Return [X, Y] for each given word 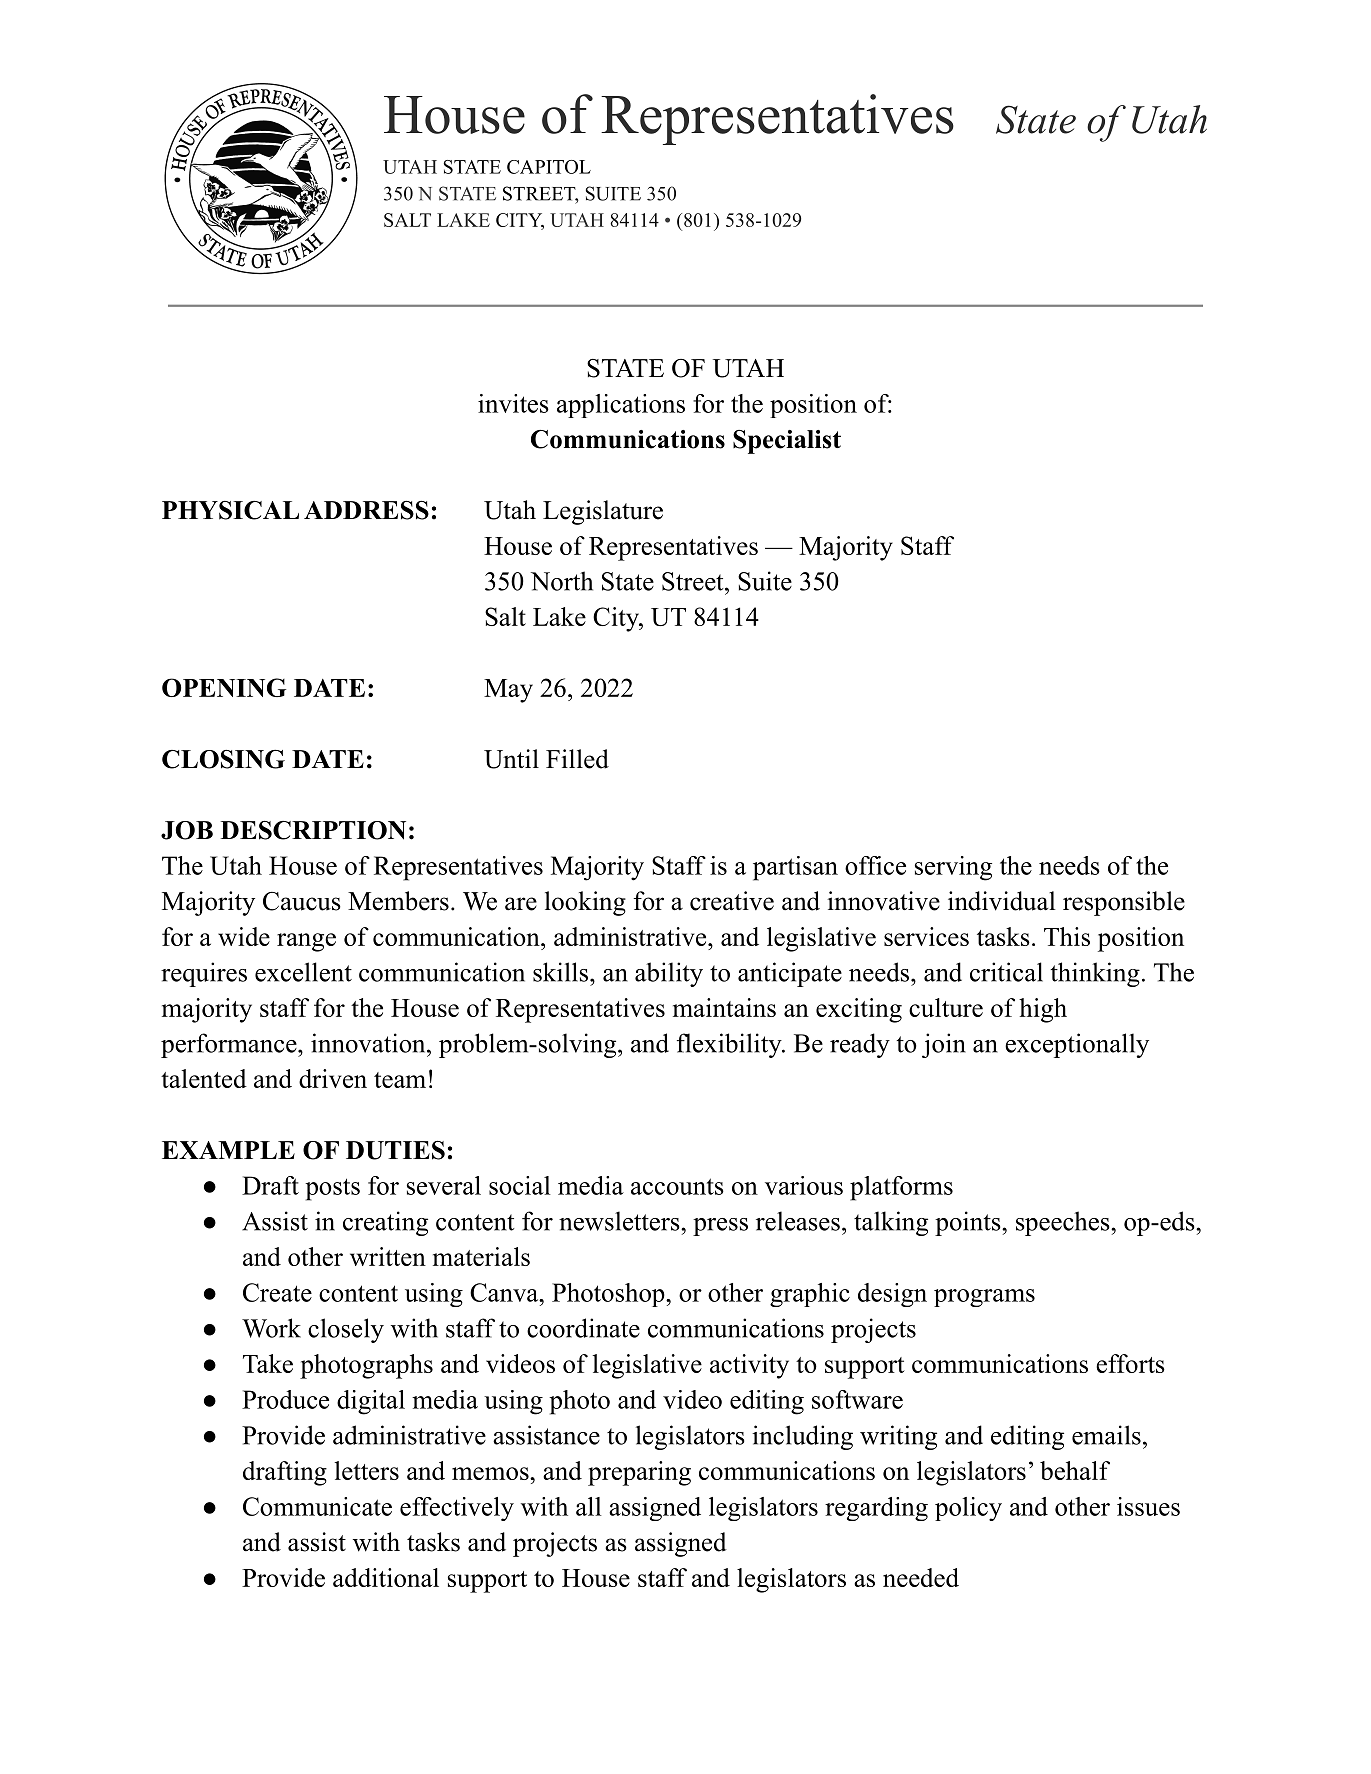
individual [1002, 901]
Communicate [317, 1506]
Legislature [603, 512]
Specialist [787, 442]
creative [732, 901]
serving [953, 868]
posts [332, 1189]
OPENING [224, 687]
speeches [1063, 1223]
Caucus [302, 901]
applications [621, 406]
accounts [677, 1186]
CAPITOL [549, 167]
